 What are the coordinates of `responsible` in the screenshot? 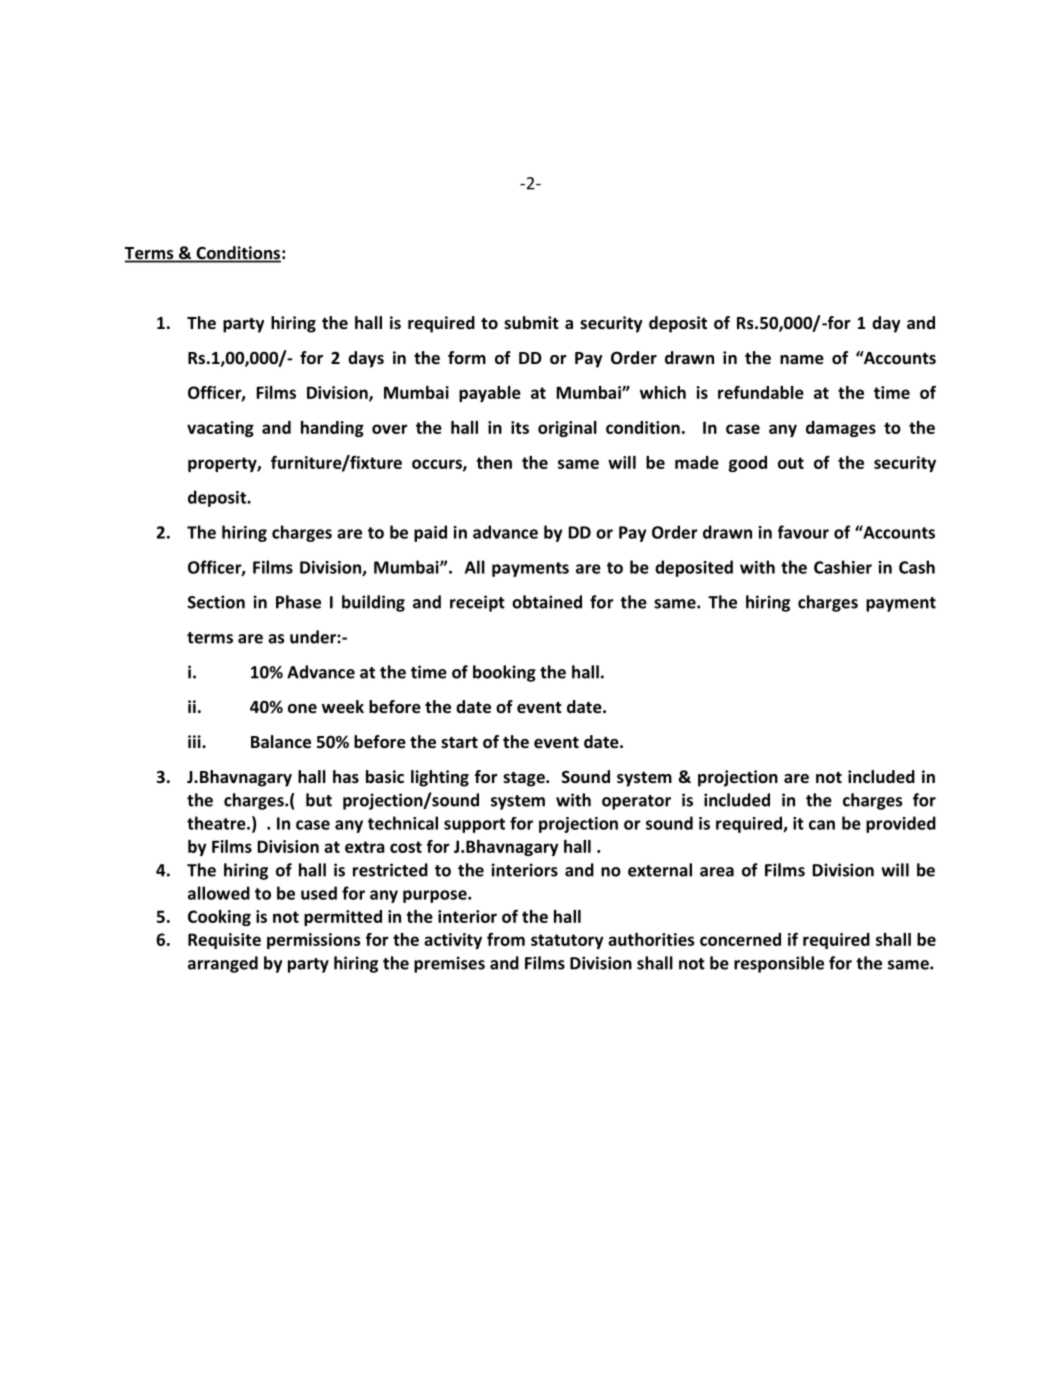 It's located at (779, 964).
